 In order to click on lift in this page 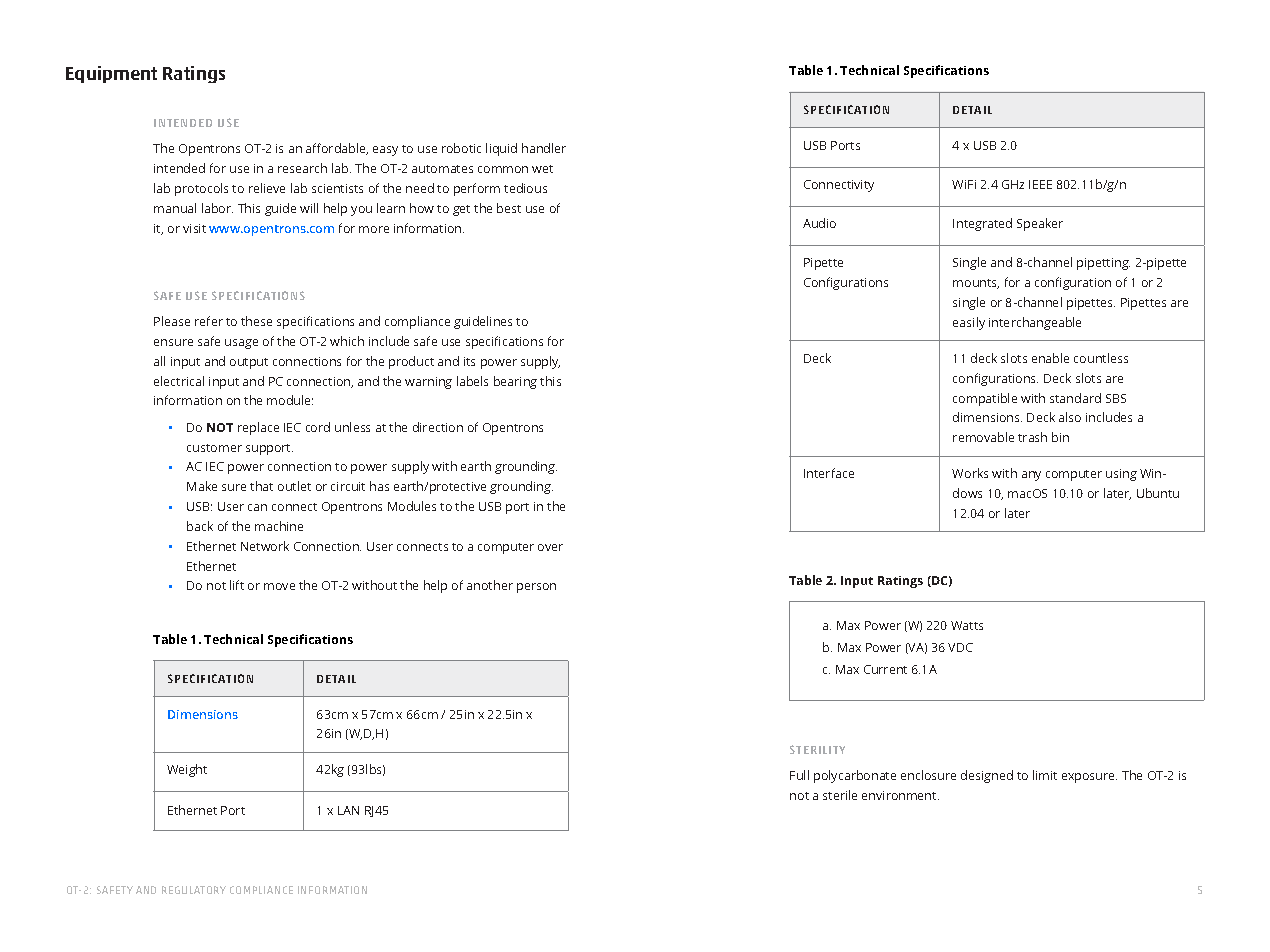, I will do `click(237, 585)`.
